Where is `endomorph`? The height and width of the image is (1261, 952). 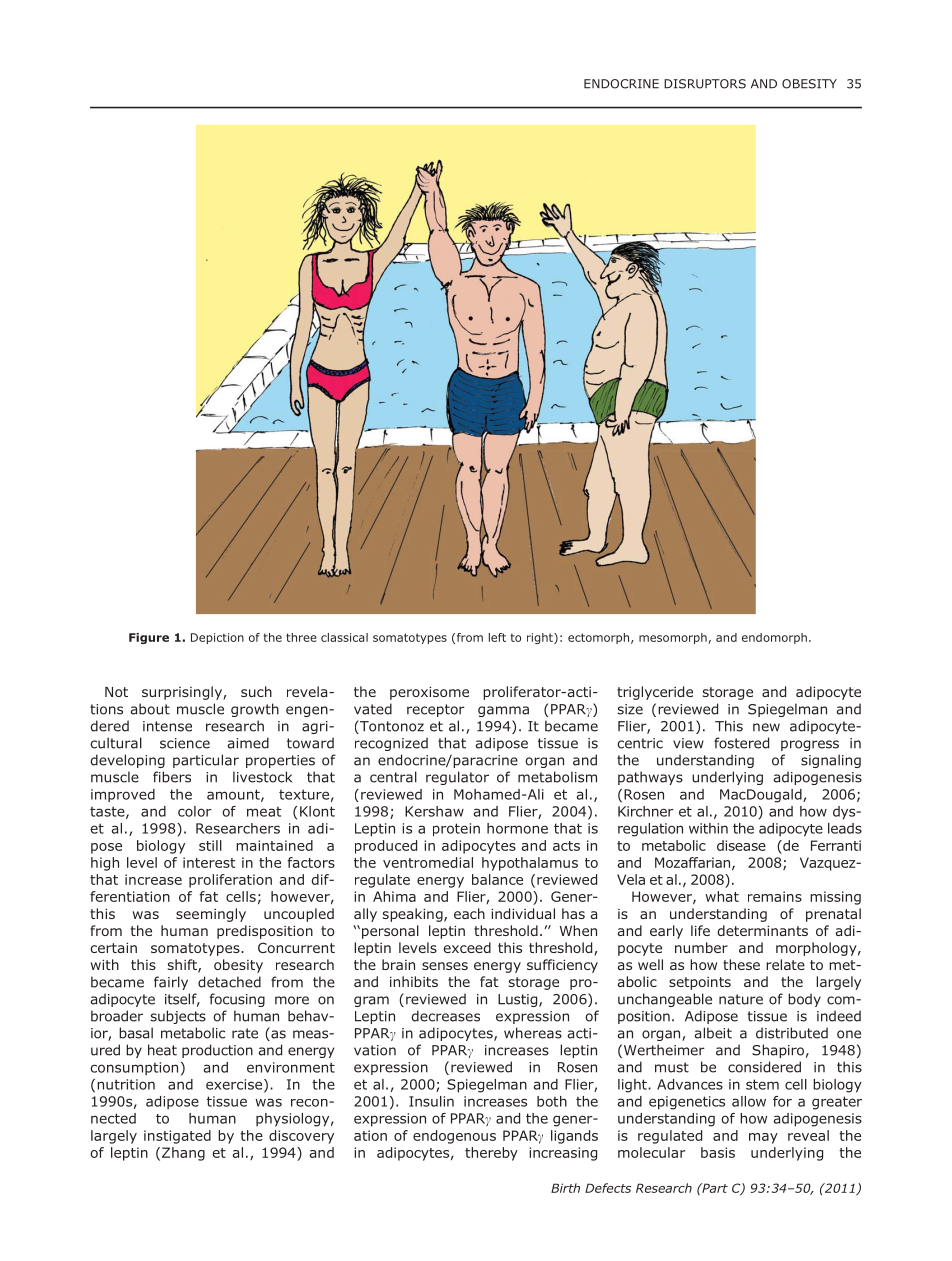 endomorph is located at coordinates (774, 638).
